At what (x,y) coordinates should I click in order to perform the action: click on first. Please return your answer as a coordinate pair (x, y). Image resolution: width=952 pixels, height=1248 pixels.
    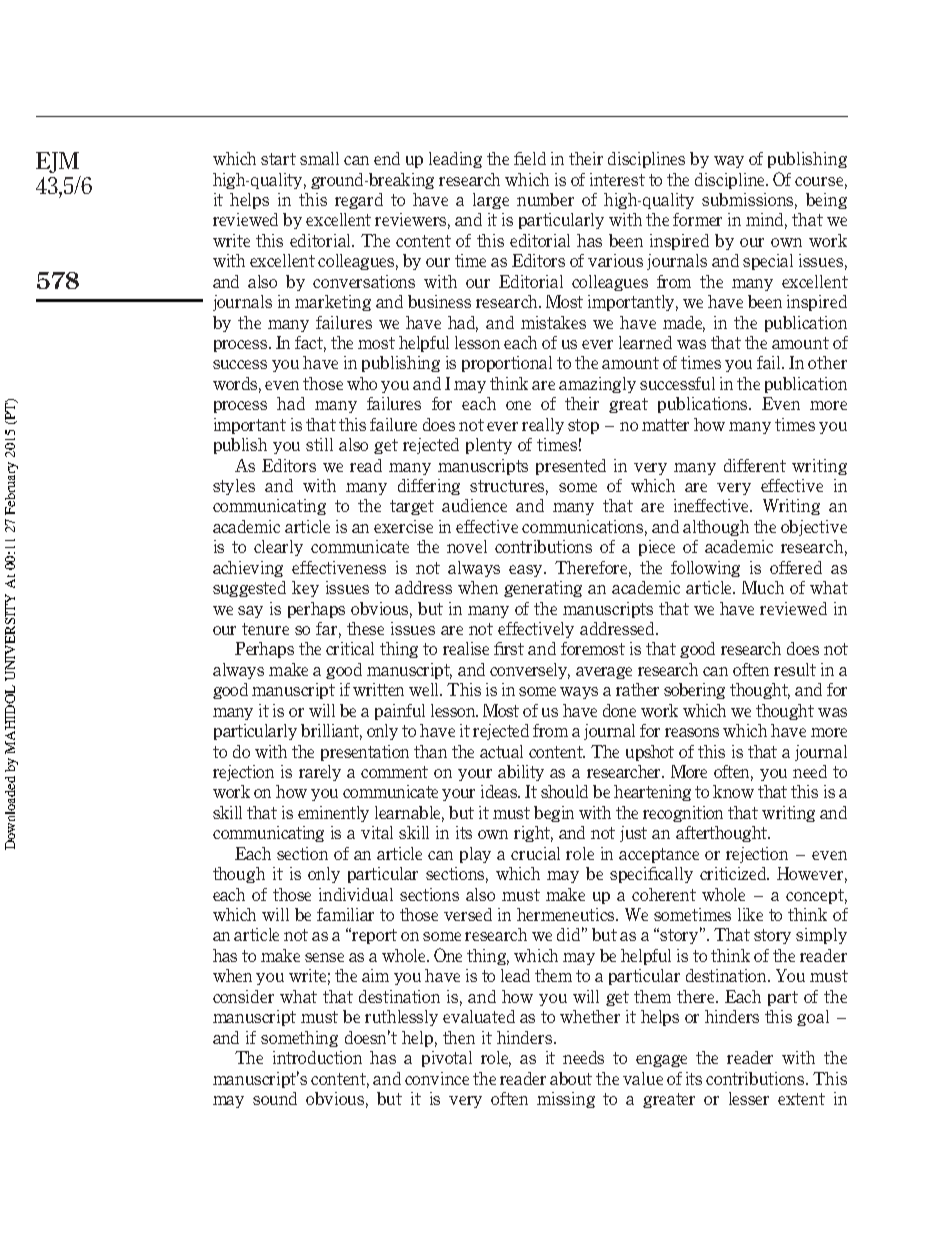
    Looking at the image, I should click on (509, 648).
